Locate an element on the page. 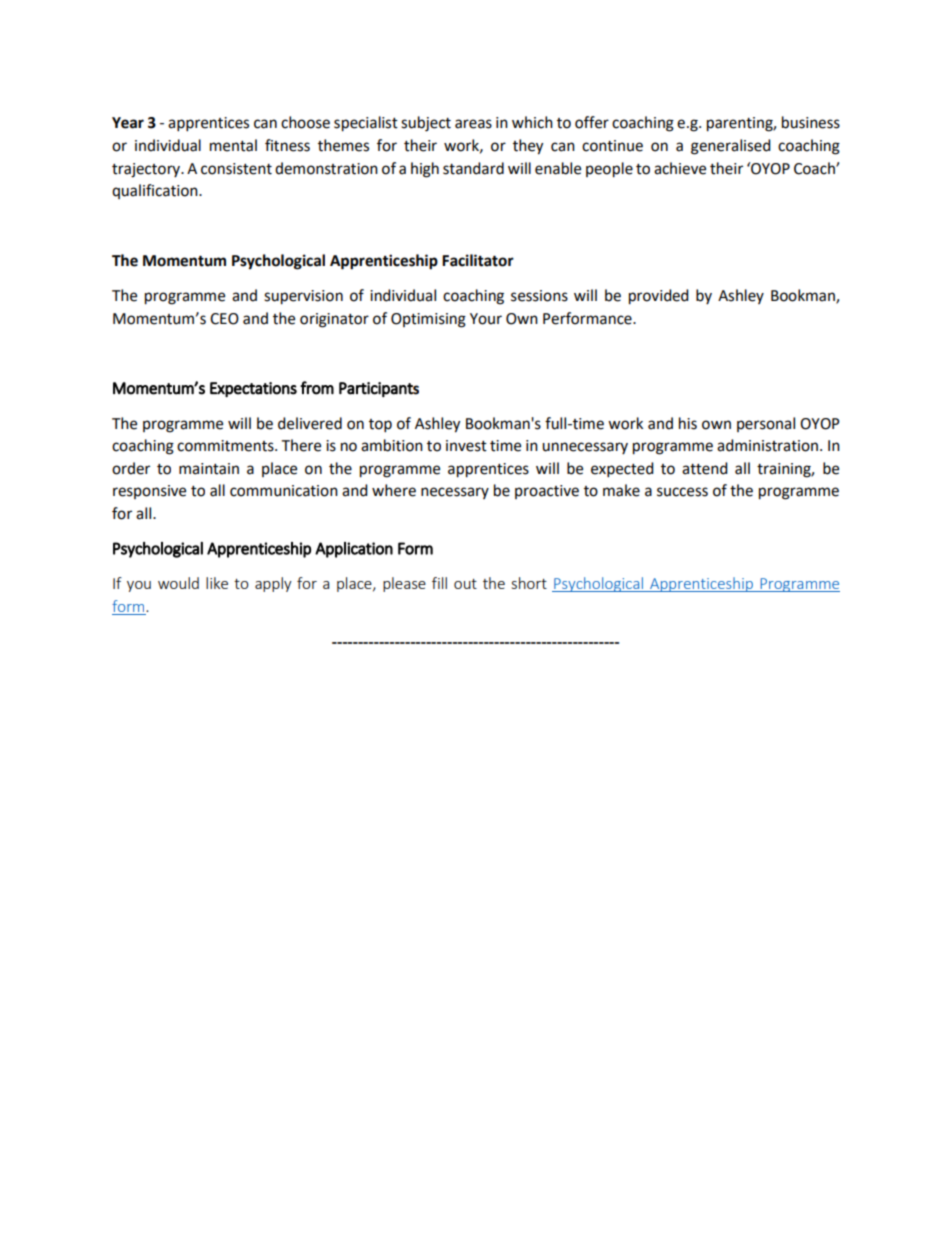 The height and width of the page is (1233, 952). like is located at coordinates (217, 583).
